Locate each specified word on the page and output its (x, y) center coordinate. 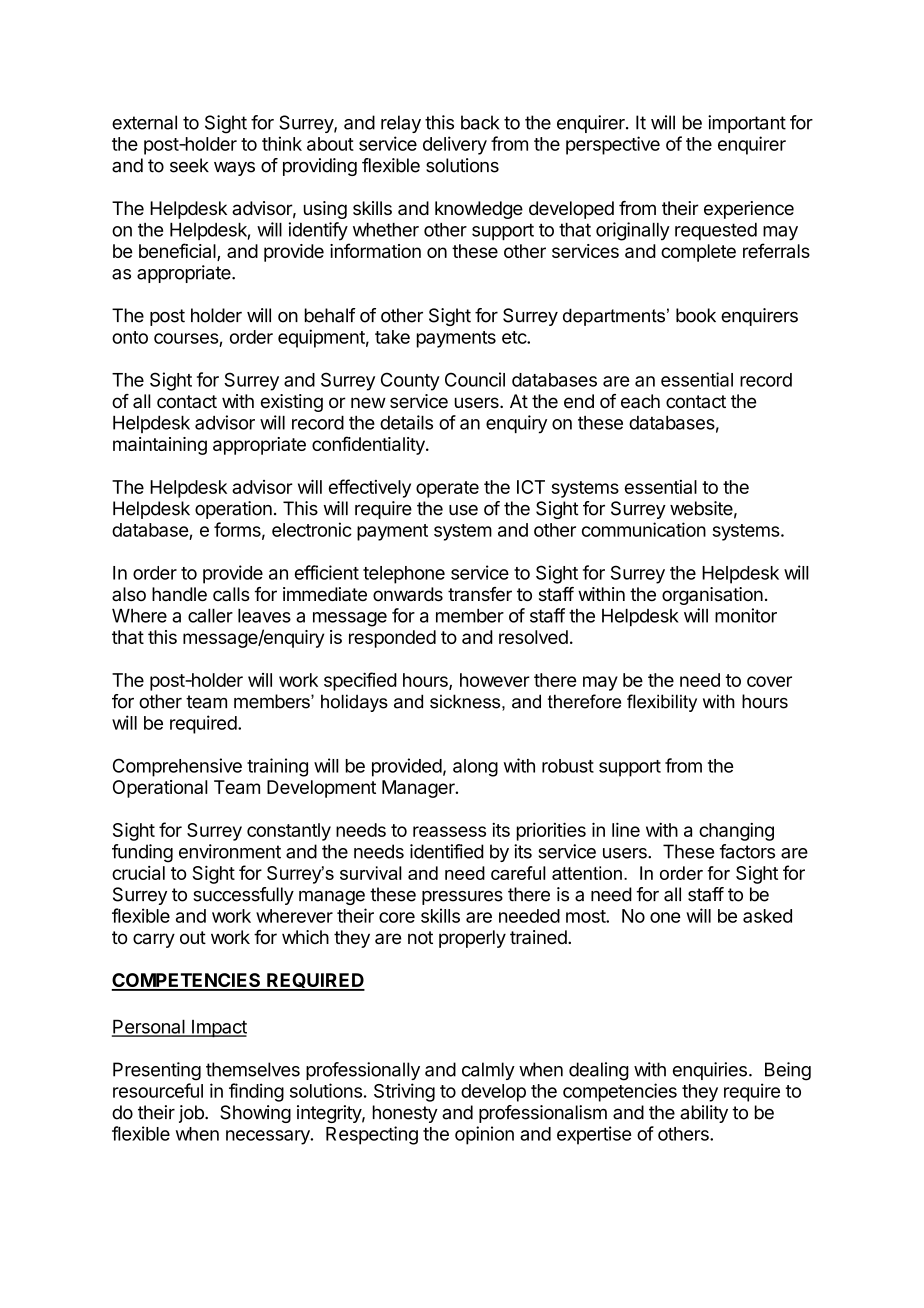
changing (736, 832)
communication (644, 529)
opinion (484, 1135)
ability (704, 1114)
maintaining (160, 446)
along (475, 768)
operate (447, 489)
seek (189, 165)
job (192, 1114)
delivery (455, 145)
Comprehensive (177, 767)
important (747, 124)
